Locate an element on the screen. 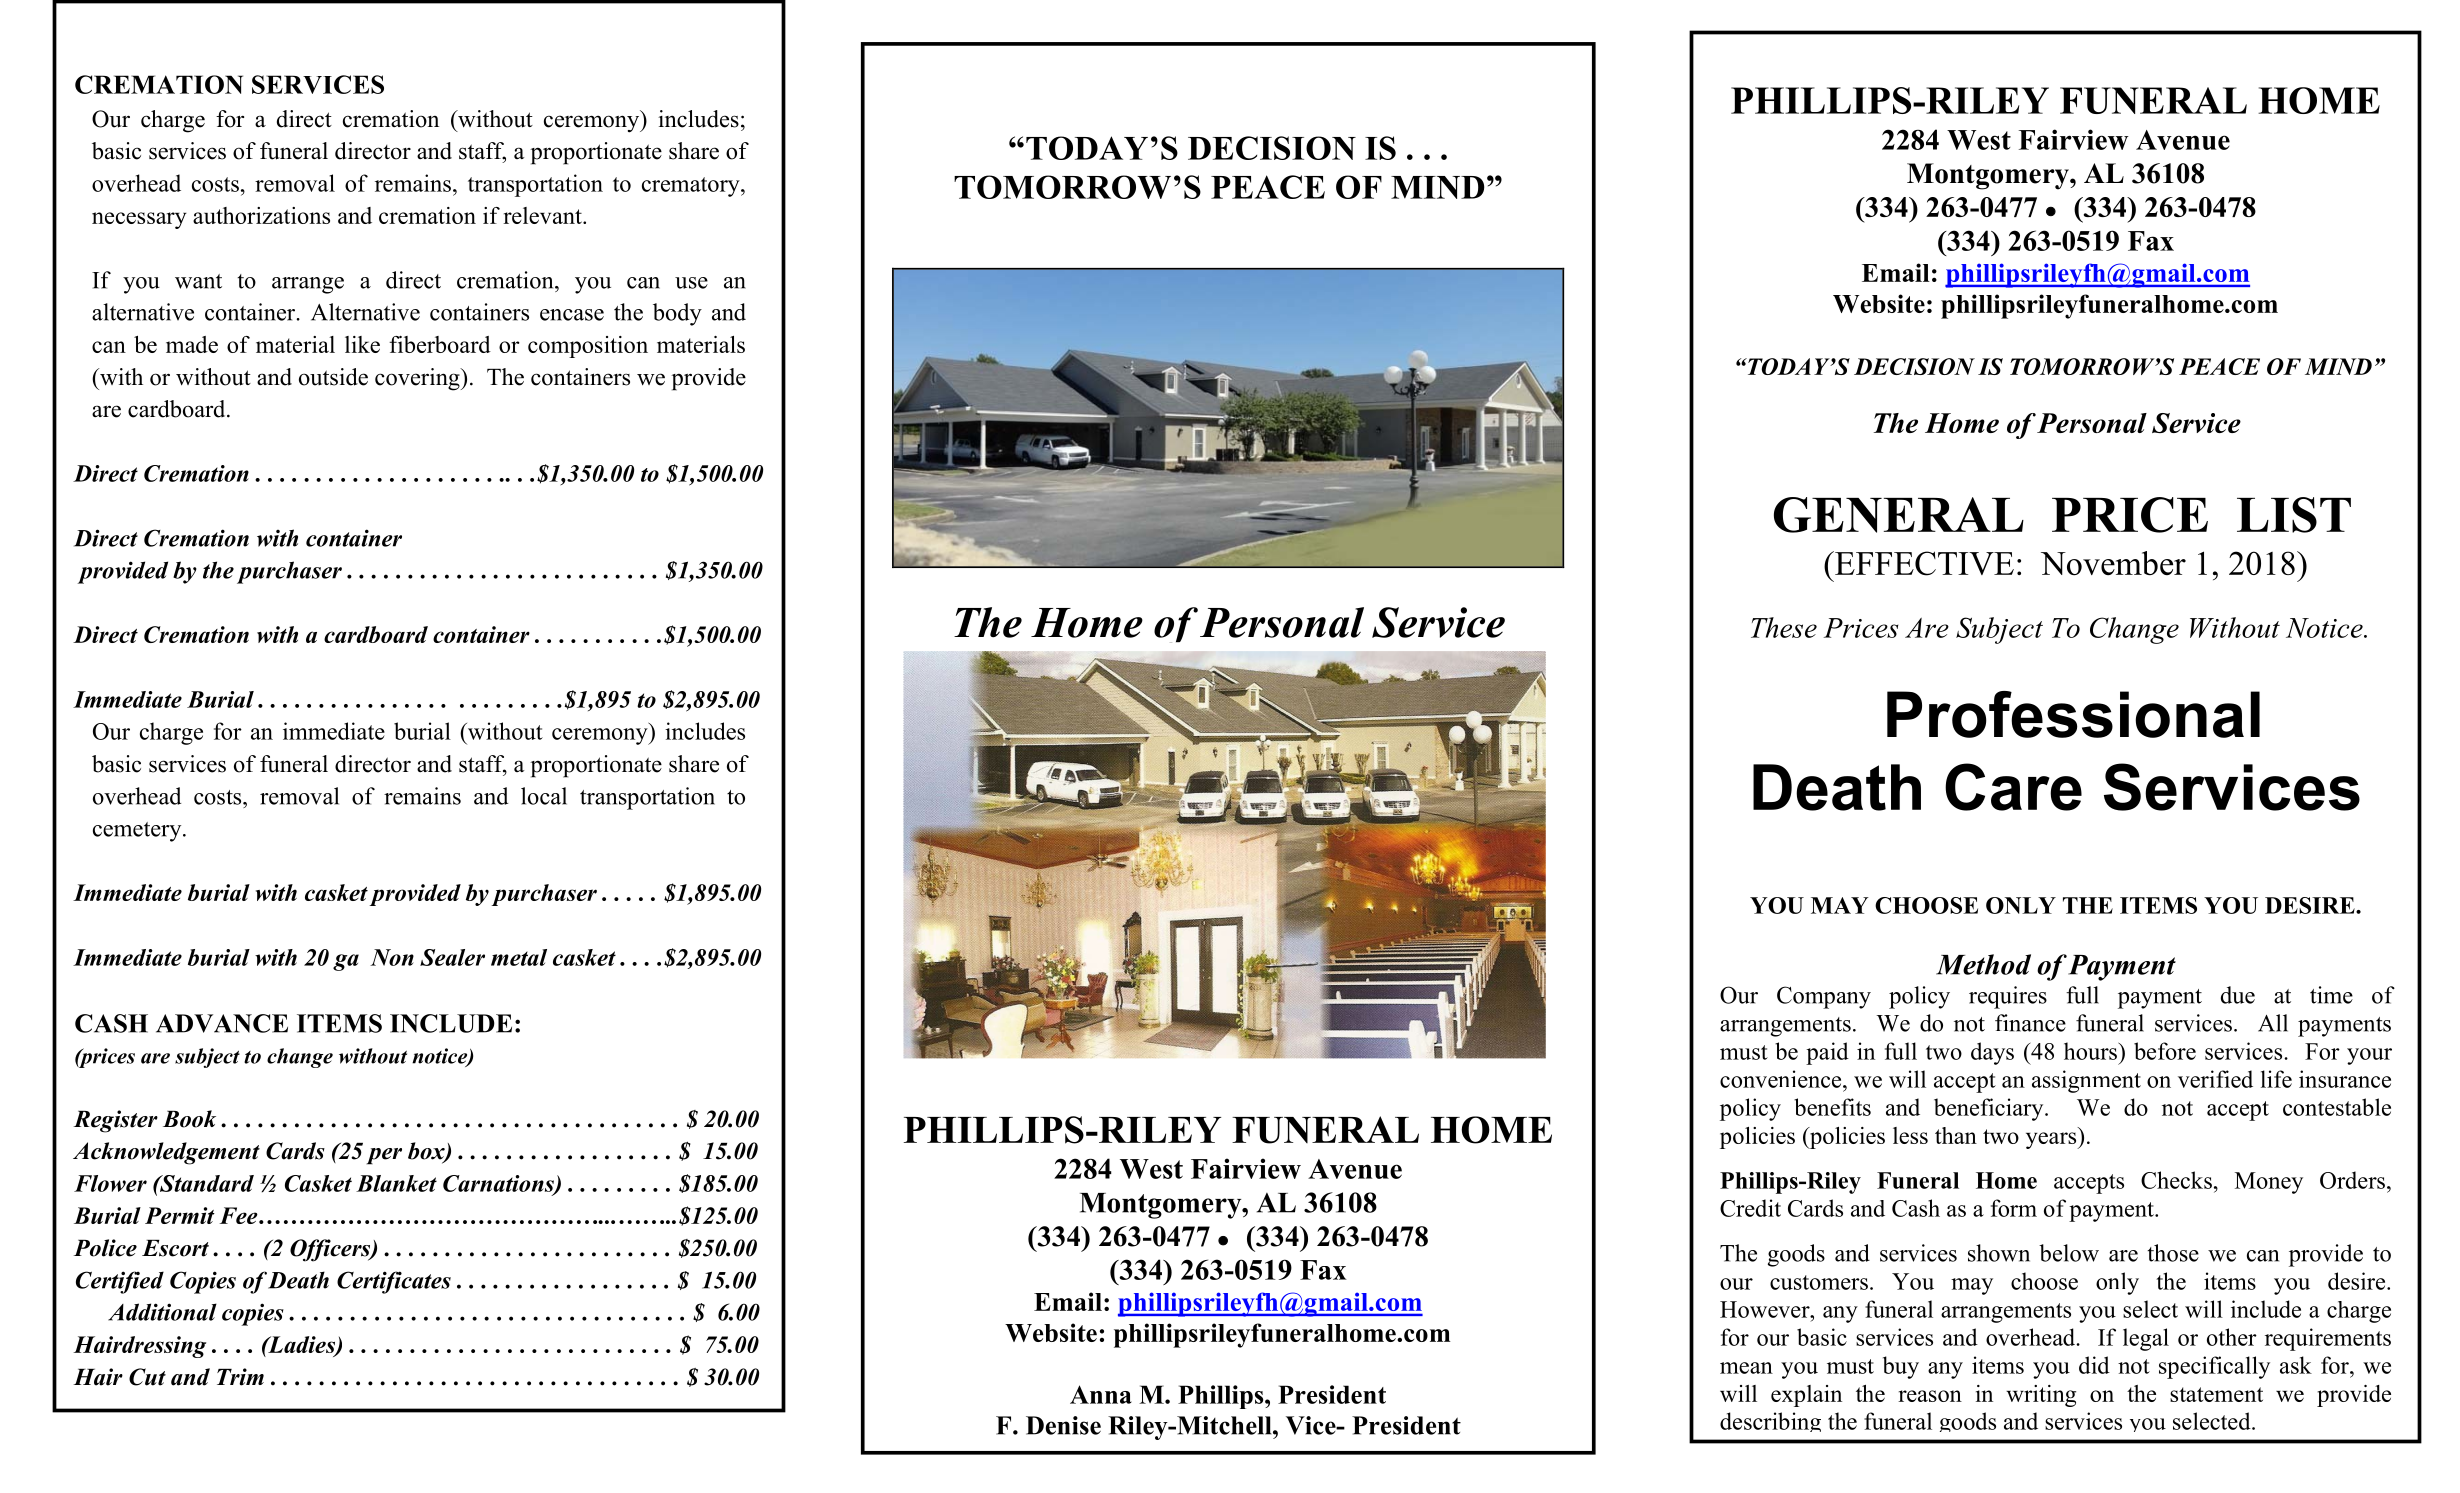 Image resolution: width=2460 pixels, height=1493 pixels. use is located at coordinates (691, 283).
